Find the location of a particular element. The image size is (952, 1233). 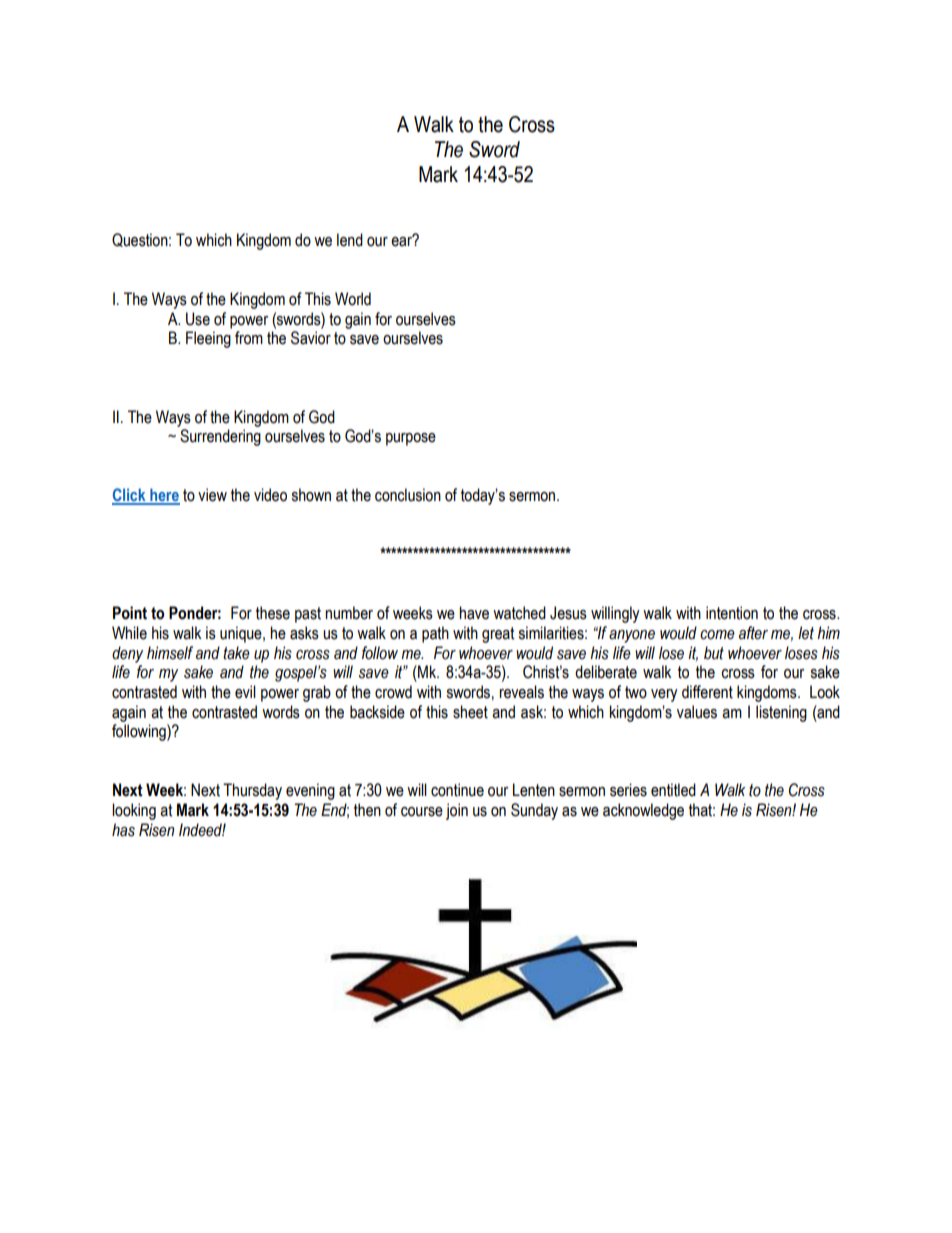

conclusion is located at coordinates (408, 495).
